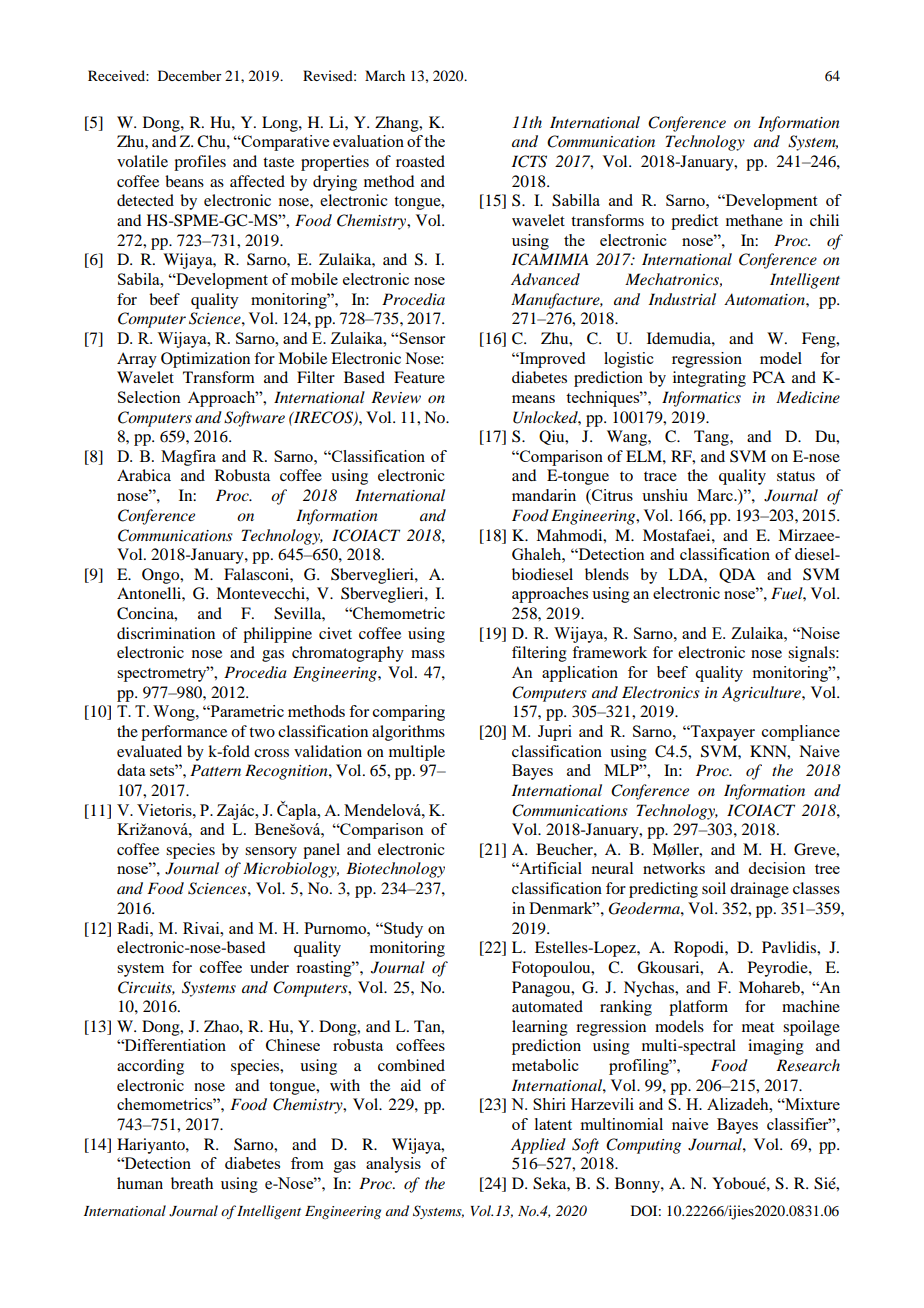 The image size is (924, 1308). Describe the element at coordinates (205, 360) in the screenshot. I see `Optimization` at that location.
